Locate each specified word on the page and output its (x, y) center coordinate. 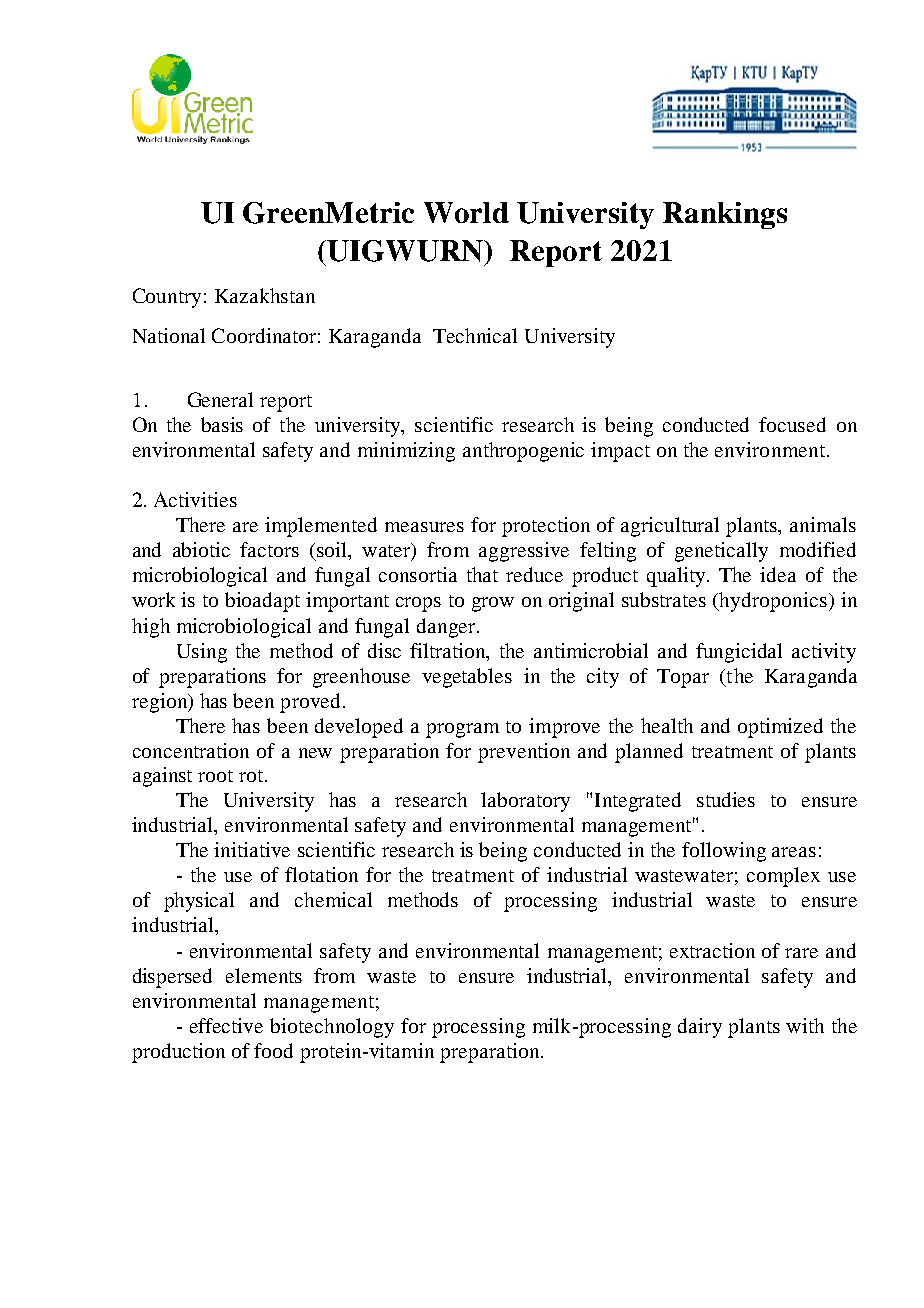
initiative (252, 849)
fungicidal (739, 653)
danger (447, 628)
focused (792, 424)
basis (222, 424)
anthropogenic (523, 452)
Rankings (725, 215)
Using (202, 653)
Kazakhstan (265, 295)
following (724, 852)
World (466, 212)
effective (226, 1025)
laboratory (525, 802)
